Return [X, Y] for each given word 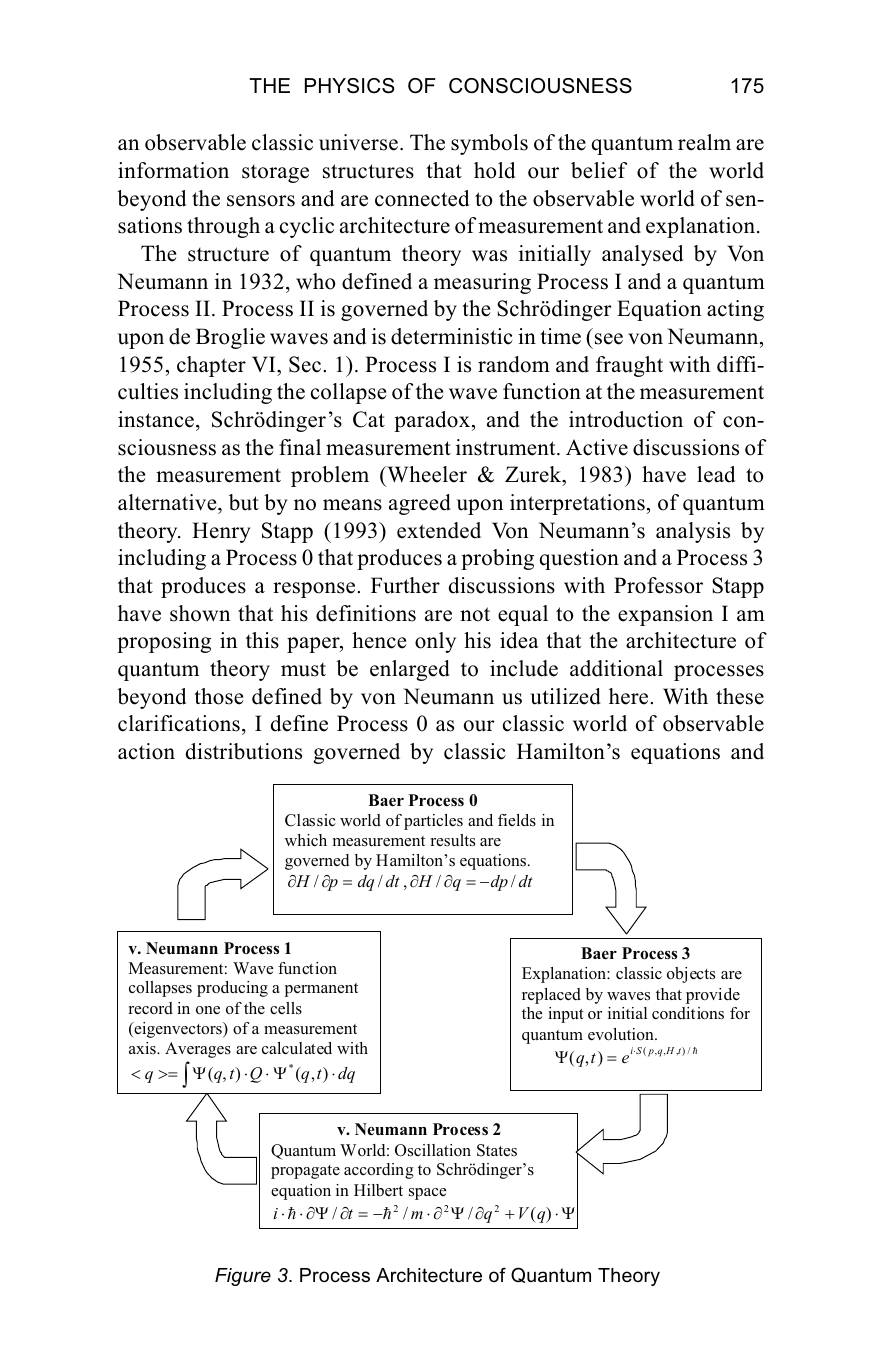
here [628, 696]
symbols [489, 144]
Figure [243, 1277]
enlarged [410, 670]
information [173, 170]
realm [704, 142]
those [219, 696]
